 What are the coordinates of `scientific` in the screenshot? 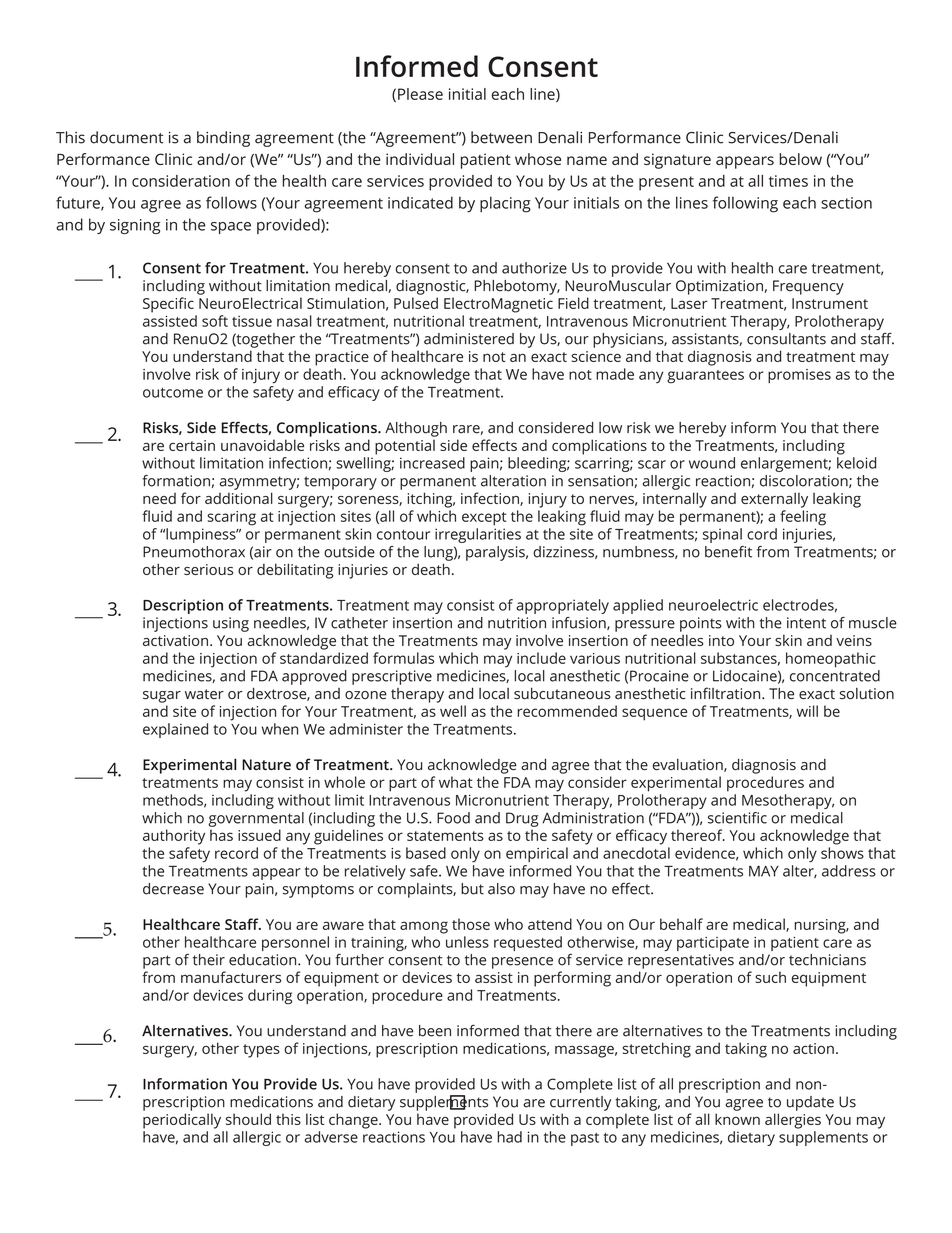 It's located at (737, 818).
